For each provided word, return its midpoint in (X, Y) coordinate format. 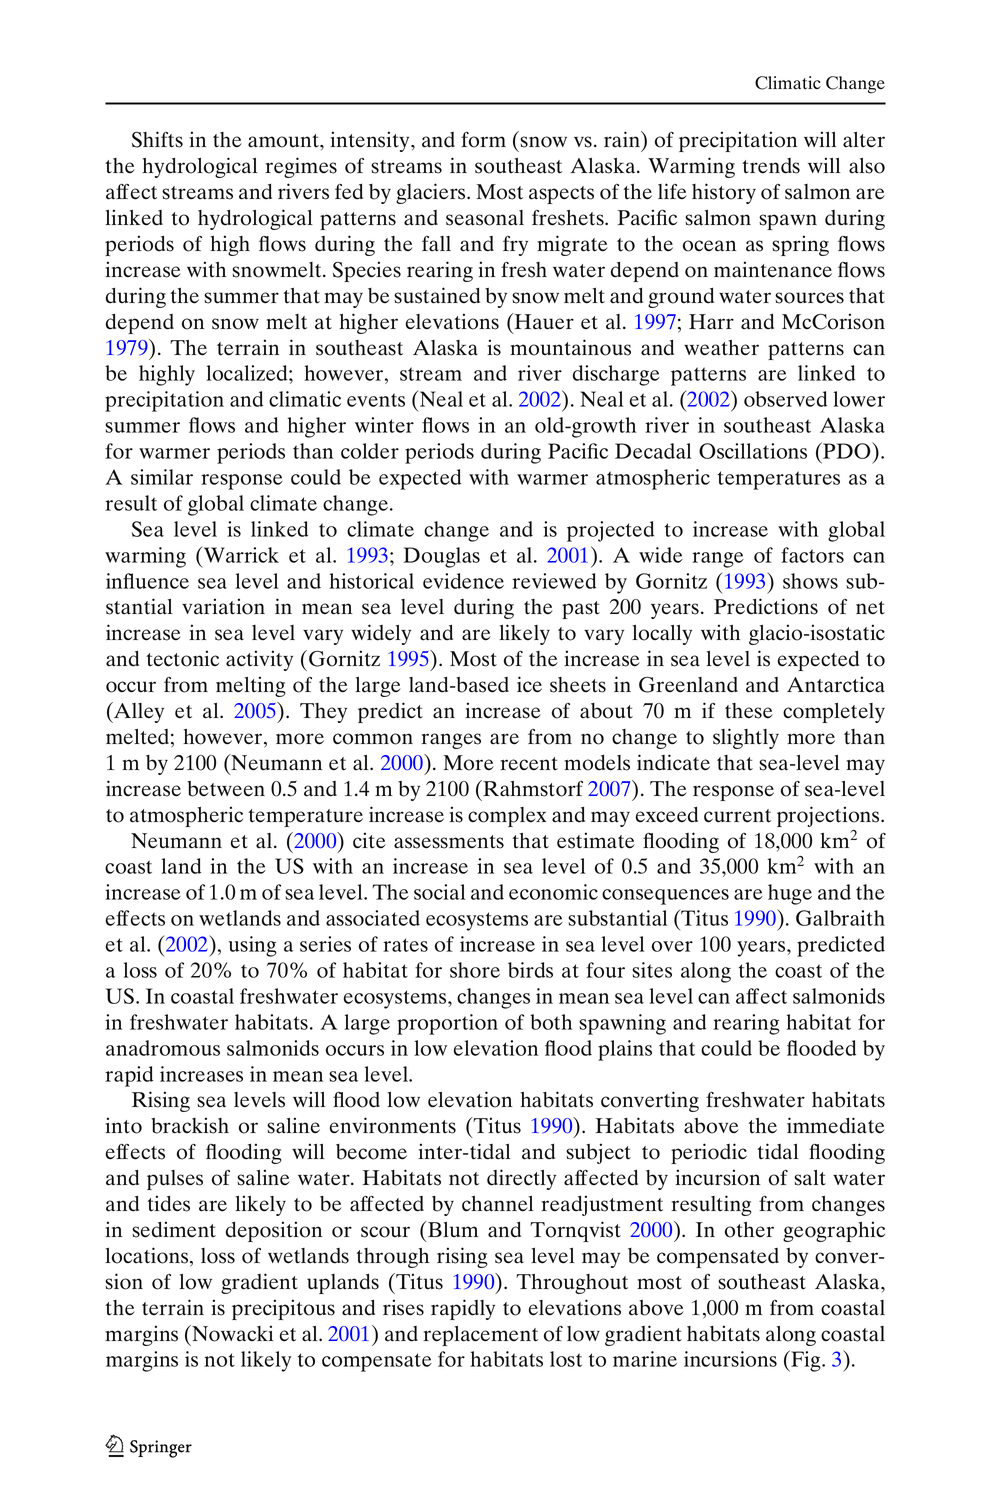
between (226, 789)
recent (529, 764)
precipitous (283, 1309)
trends (771, 166)
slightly (746, 738)
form (483, 140)
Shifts (157, 139)
